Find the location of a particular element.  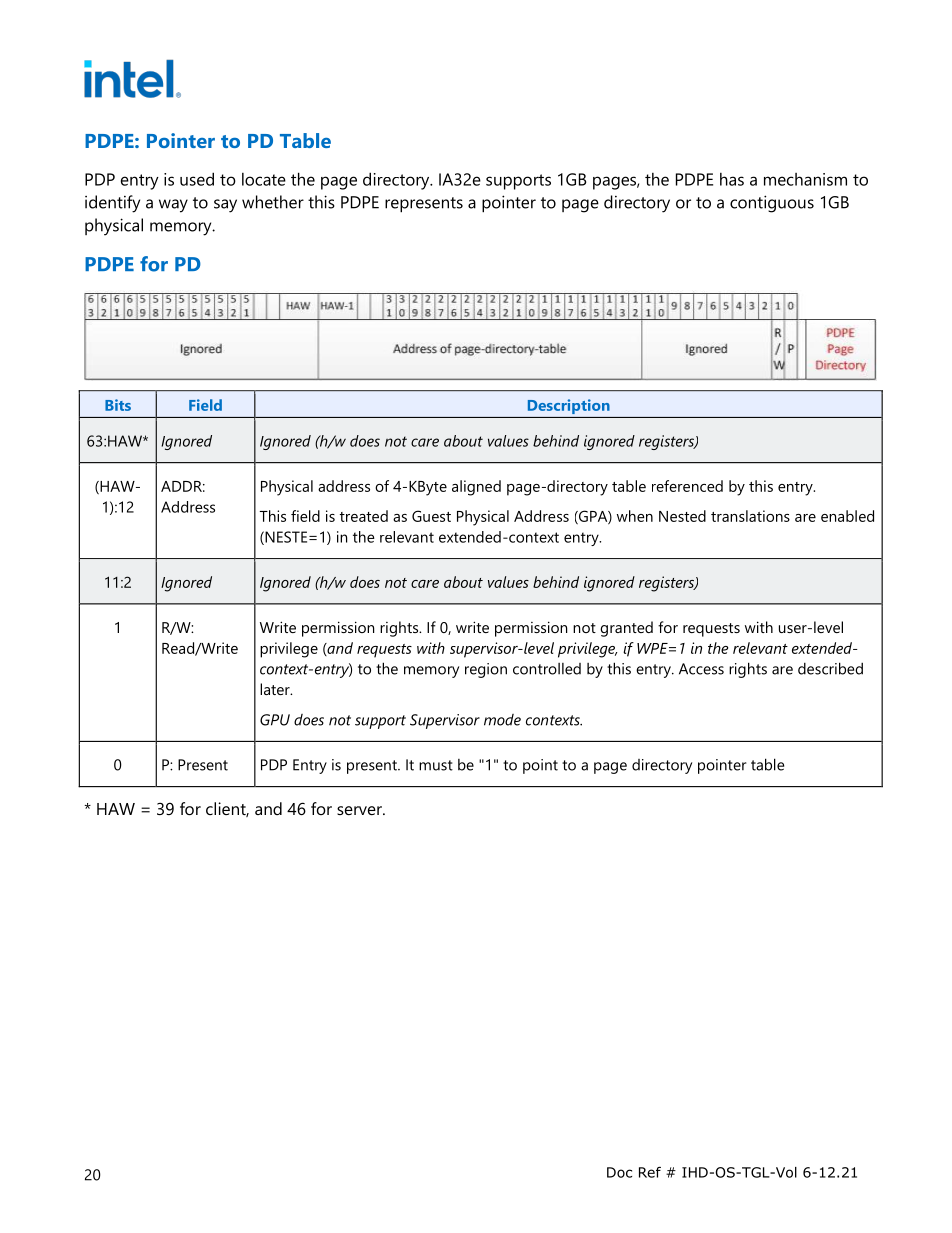

Doc is located at coordinates (619, 1172).
